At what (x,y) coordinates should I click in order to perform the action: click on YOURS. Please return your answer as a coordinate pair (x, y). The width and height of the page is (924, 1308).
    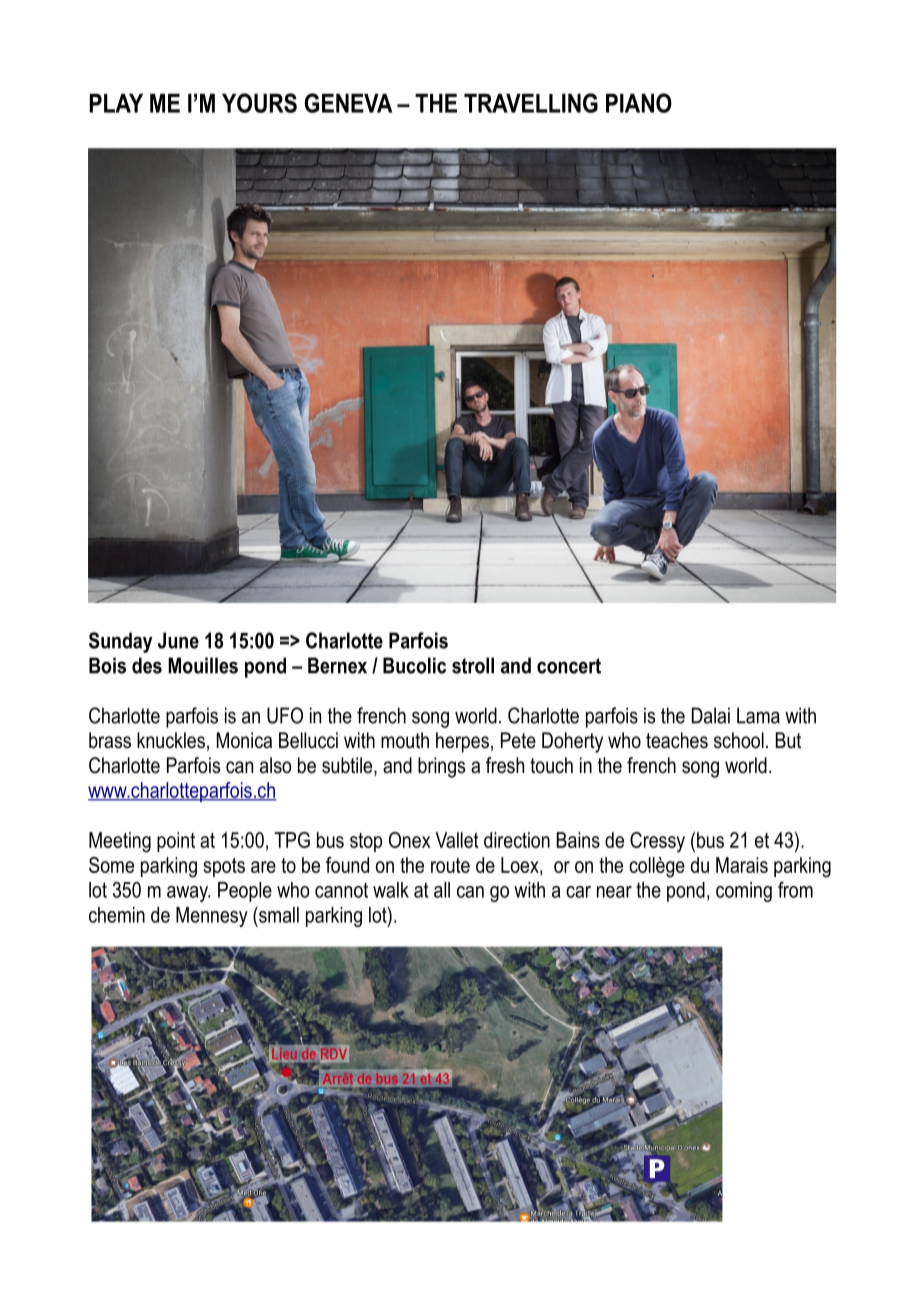
    Looking at the image, I should click on (259, 103).
